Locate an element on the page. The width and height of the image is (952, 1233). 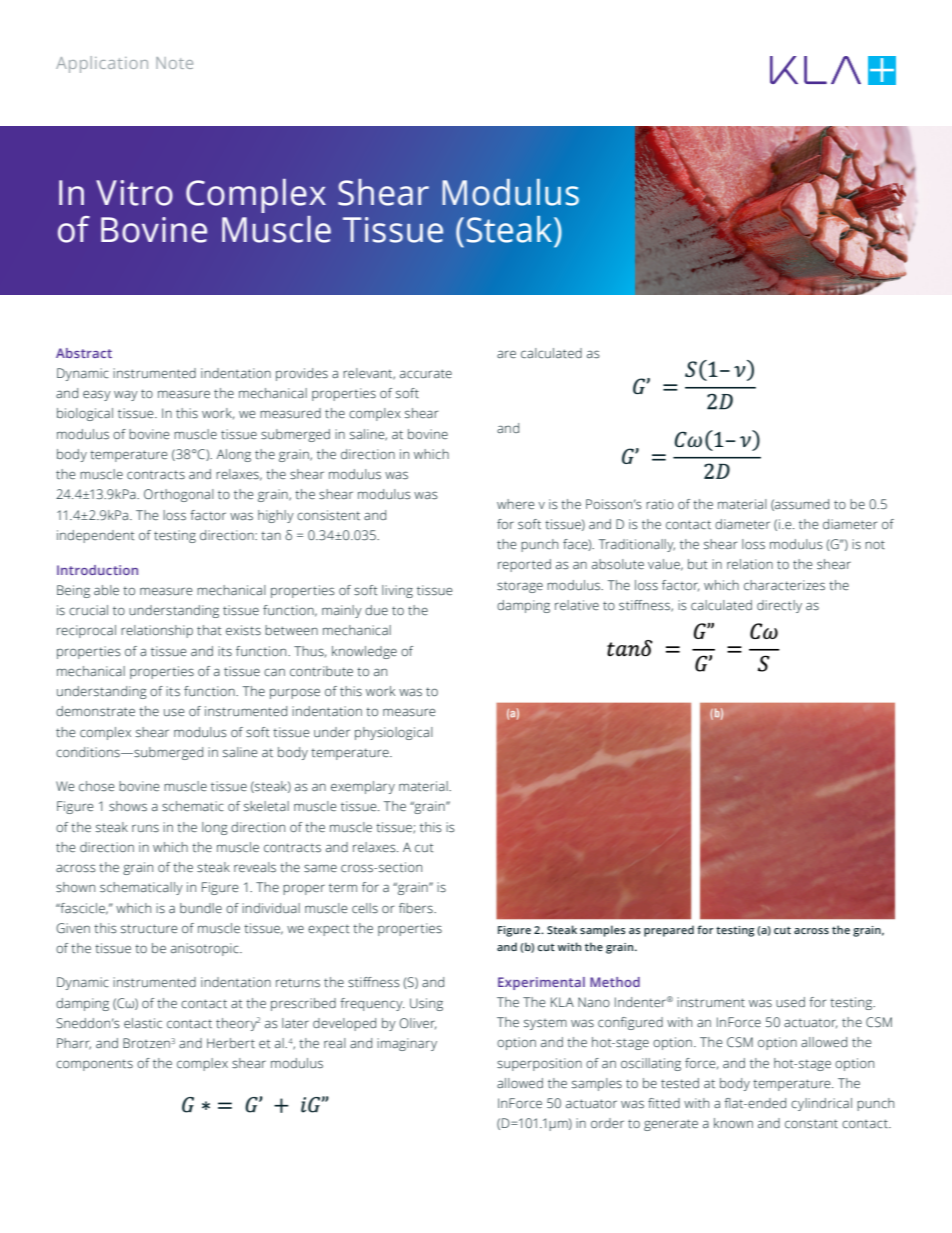
fibers is located at coordinates (417, 908).
